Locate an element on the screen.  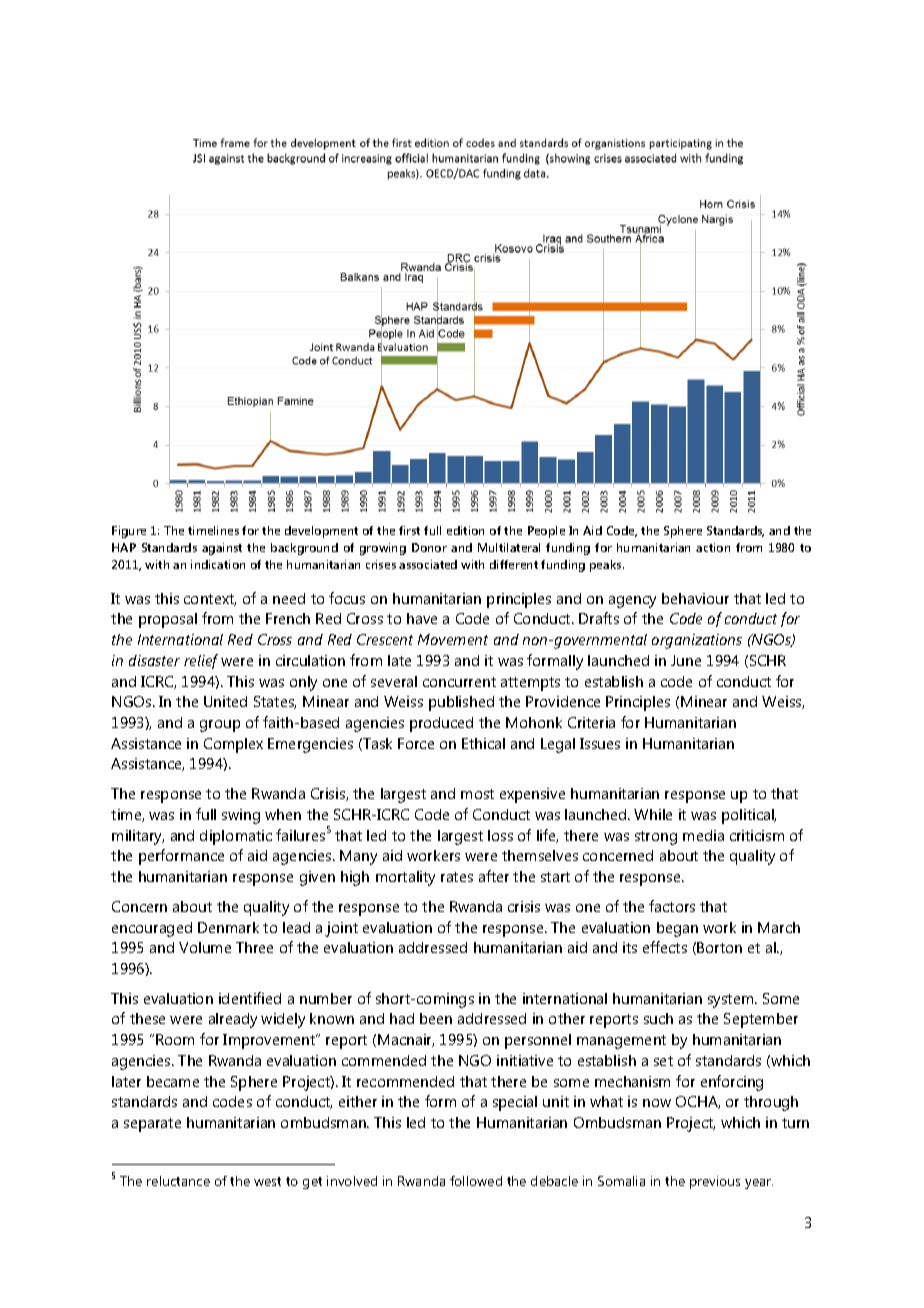
followed is located at coordinates (476, 1181).
